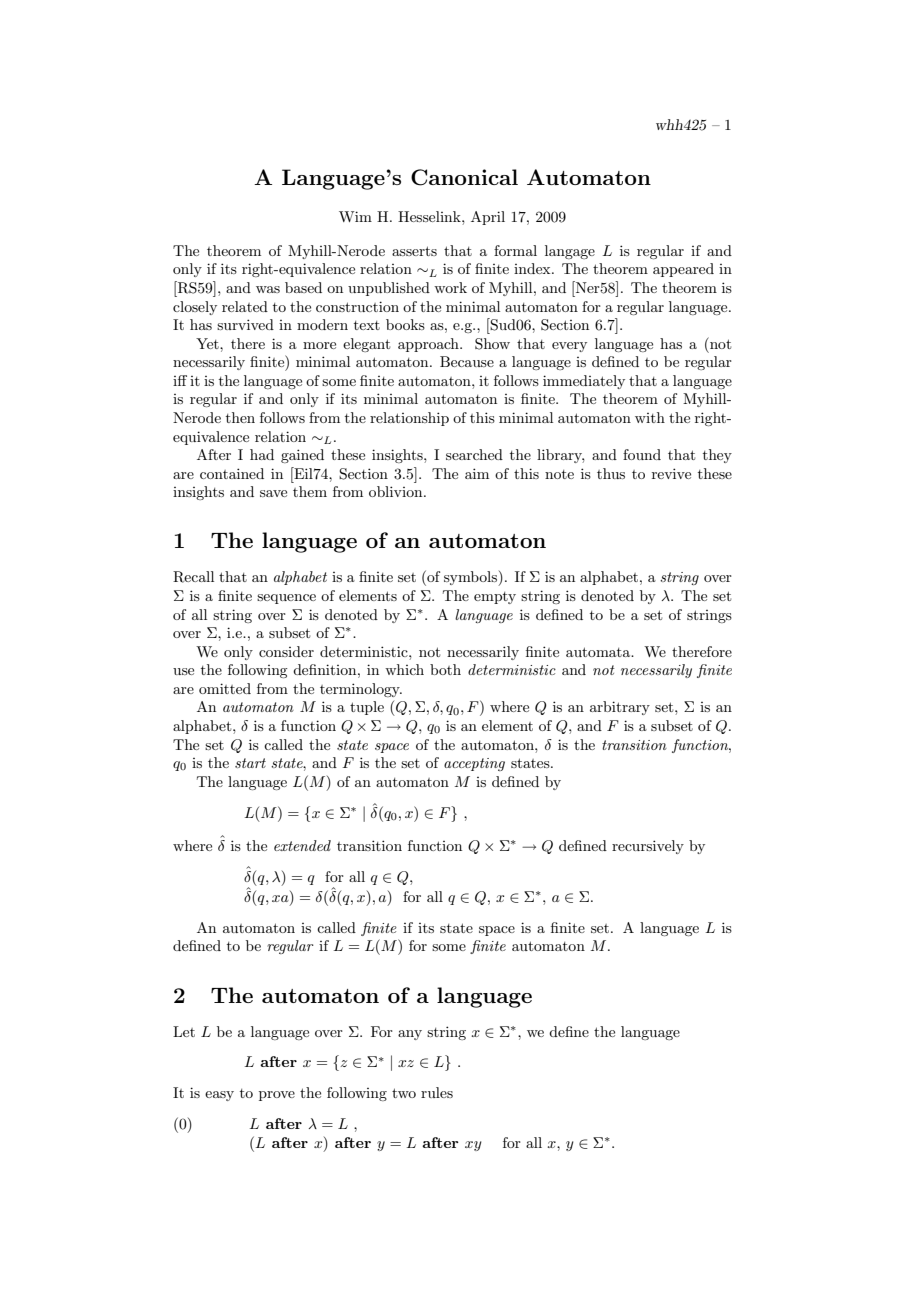  Describe the element at coordinates (648, 847) in the page. I see `recursively` at that location.
